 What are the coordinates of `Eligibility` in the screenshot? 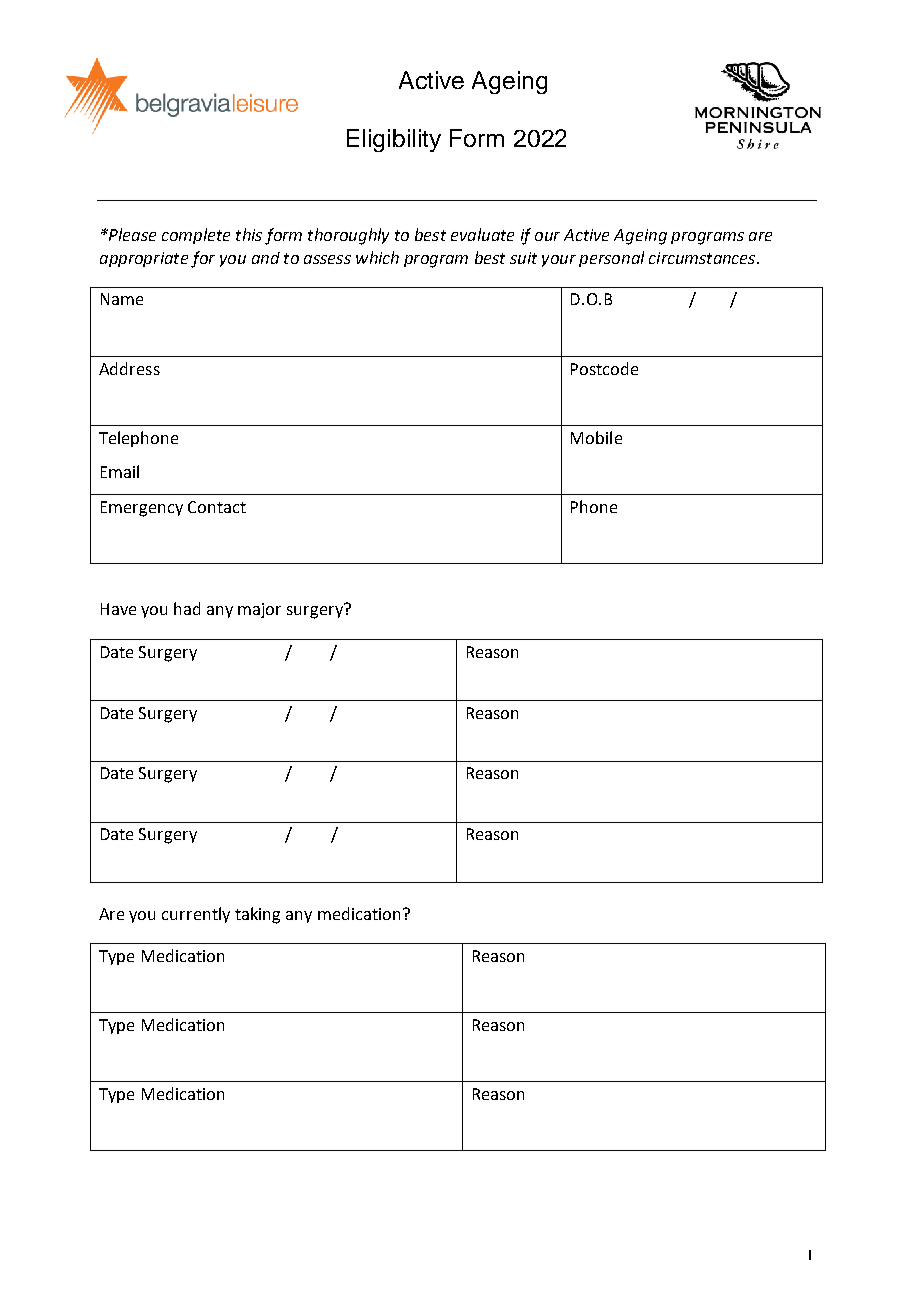 It's located at (394, 140).
